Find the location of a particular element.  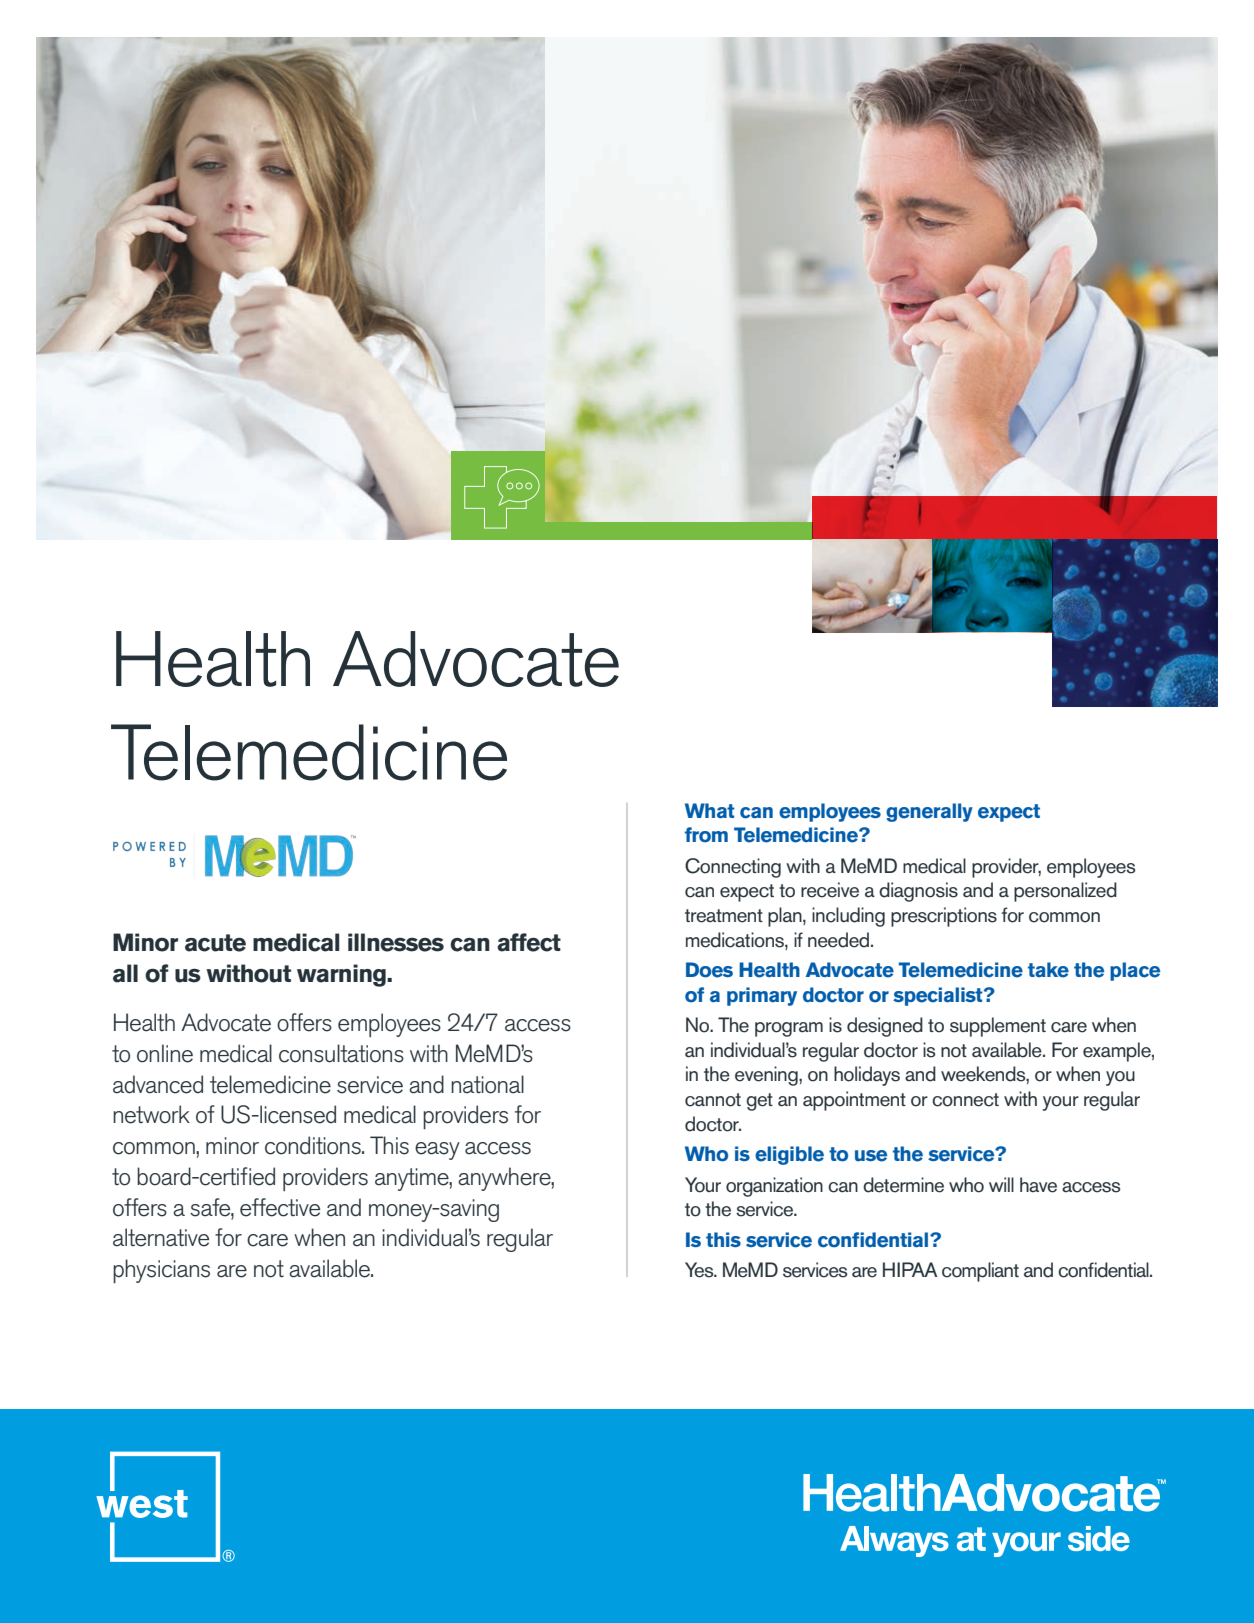

Does is located at coordinates (709, 970).
